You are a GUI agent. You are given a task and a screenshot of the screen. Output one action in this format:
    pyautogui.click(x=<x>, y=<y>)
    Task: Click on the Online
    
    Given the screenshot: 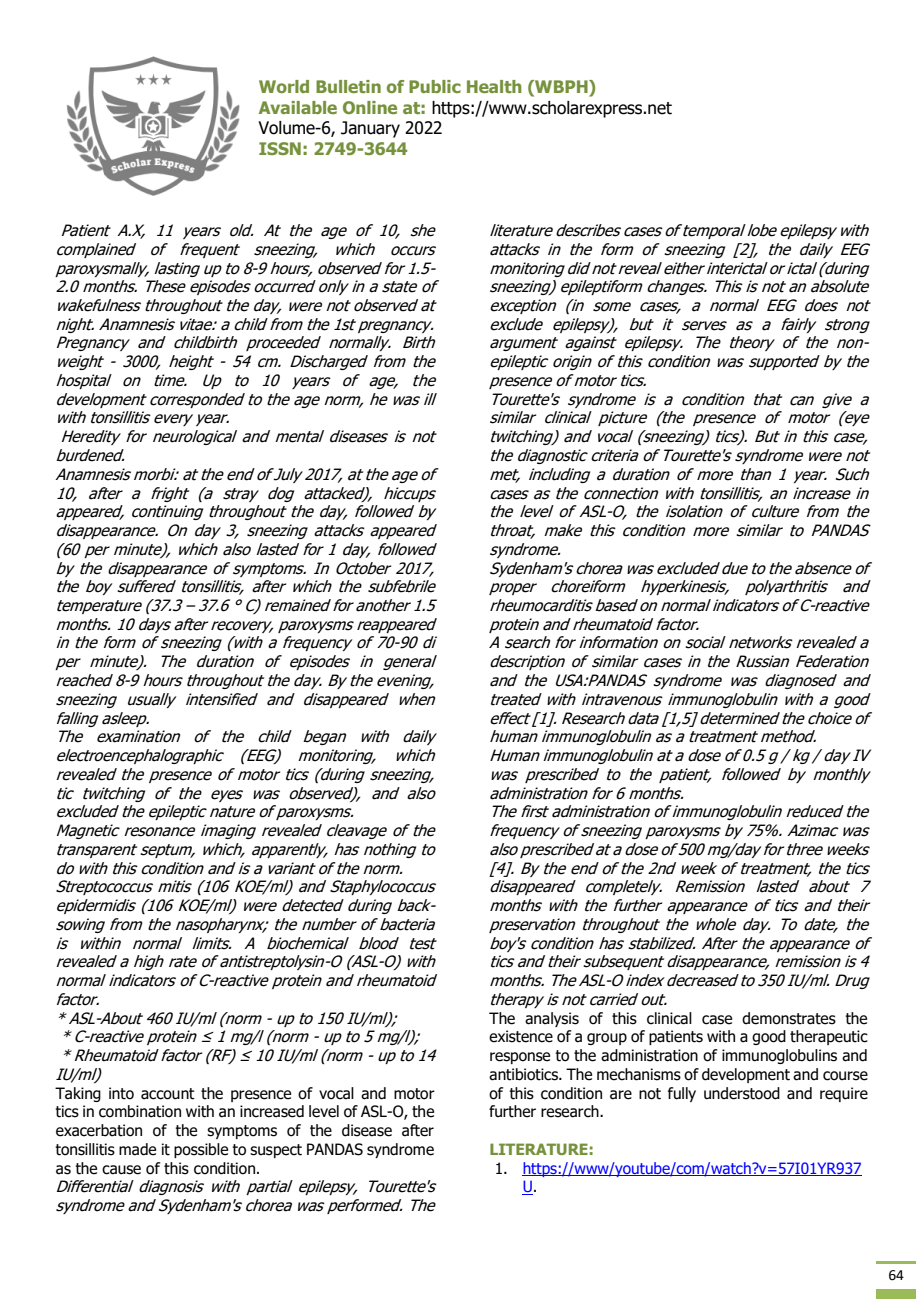 What is the action you would take?
    pyautogui.click(x=370, y=107)
